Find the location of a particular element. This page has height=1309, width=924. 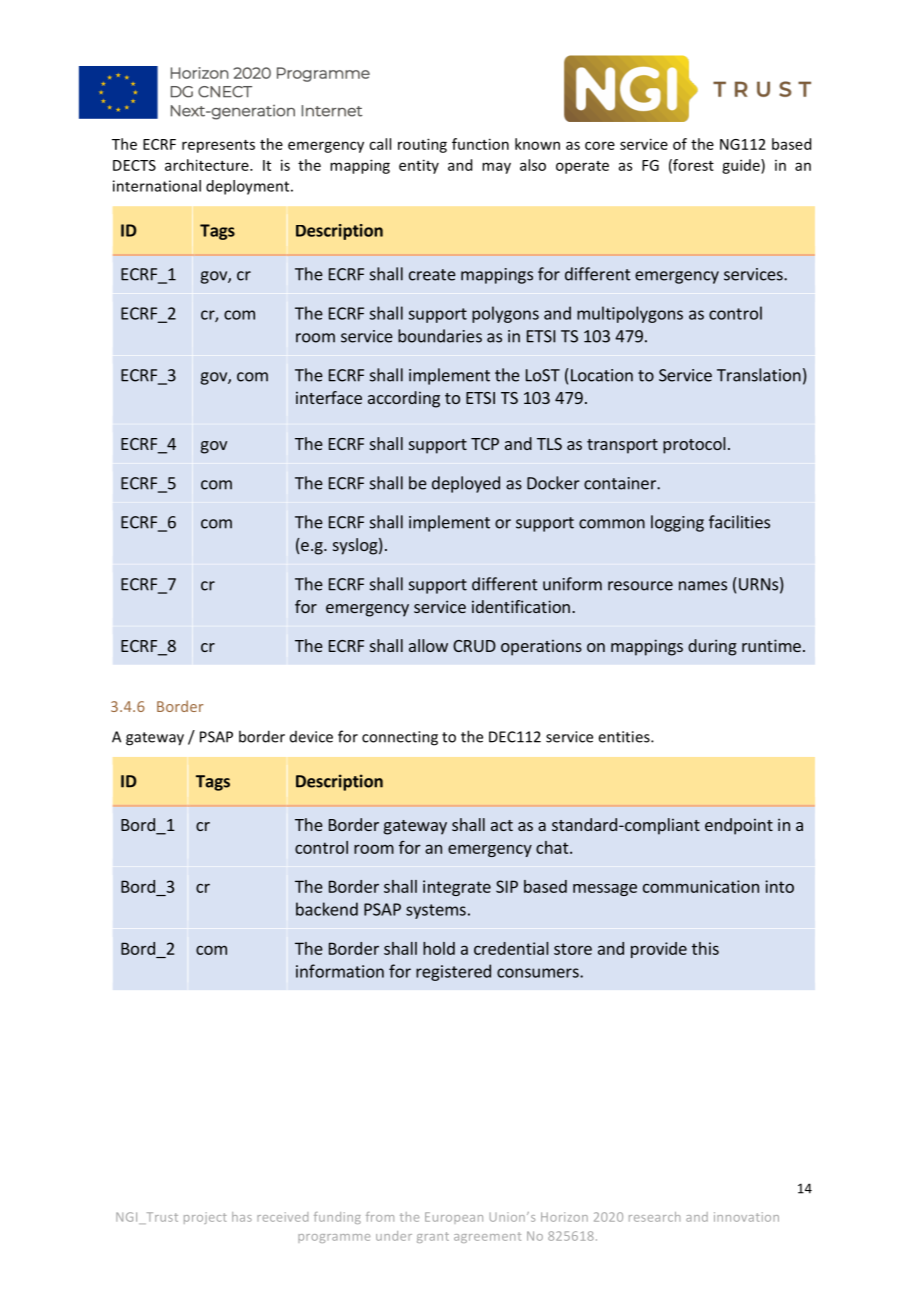

deployment is located at coordinates (249, 187).
